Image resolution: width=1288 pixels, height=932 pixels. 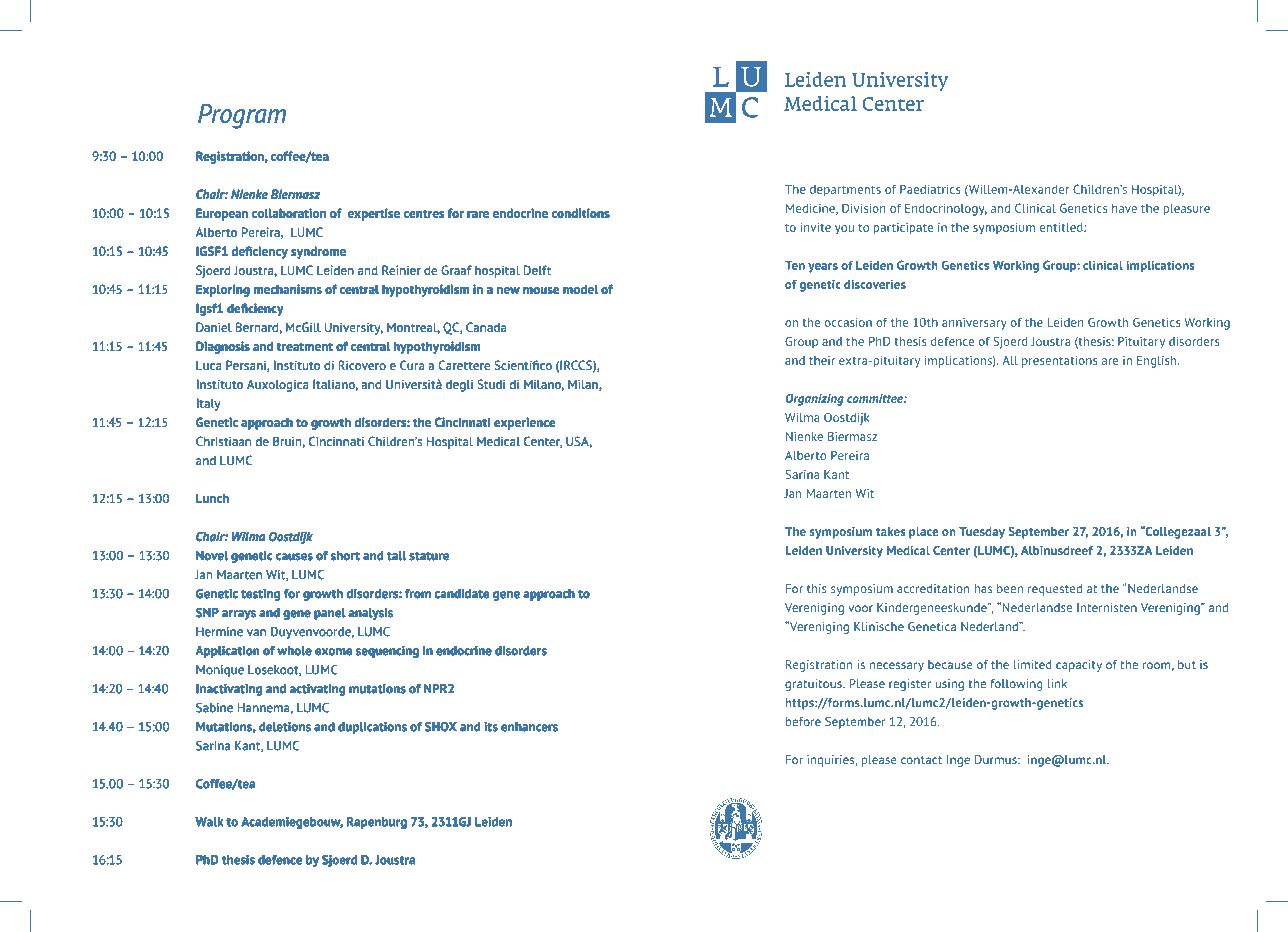 I want to click on Program, so click(x=242, y=116).
